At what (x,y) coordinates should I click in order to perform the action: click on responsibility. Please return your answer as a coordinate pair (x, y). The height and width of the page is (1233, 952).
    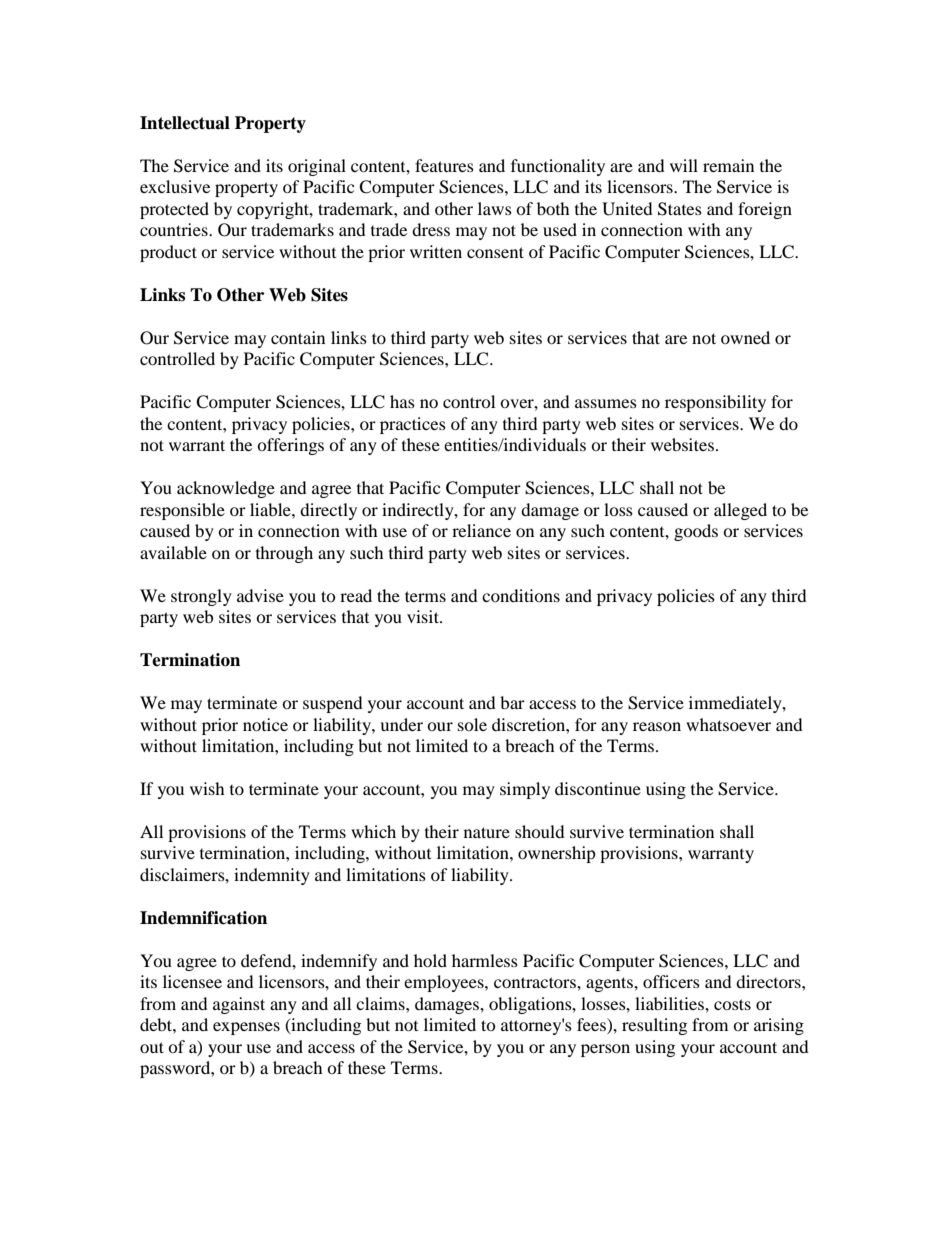
    Looking at the image, I should click on (715, 403).
